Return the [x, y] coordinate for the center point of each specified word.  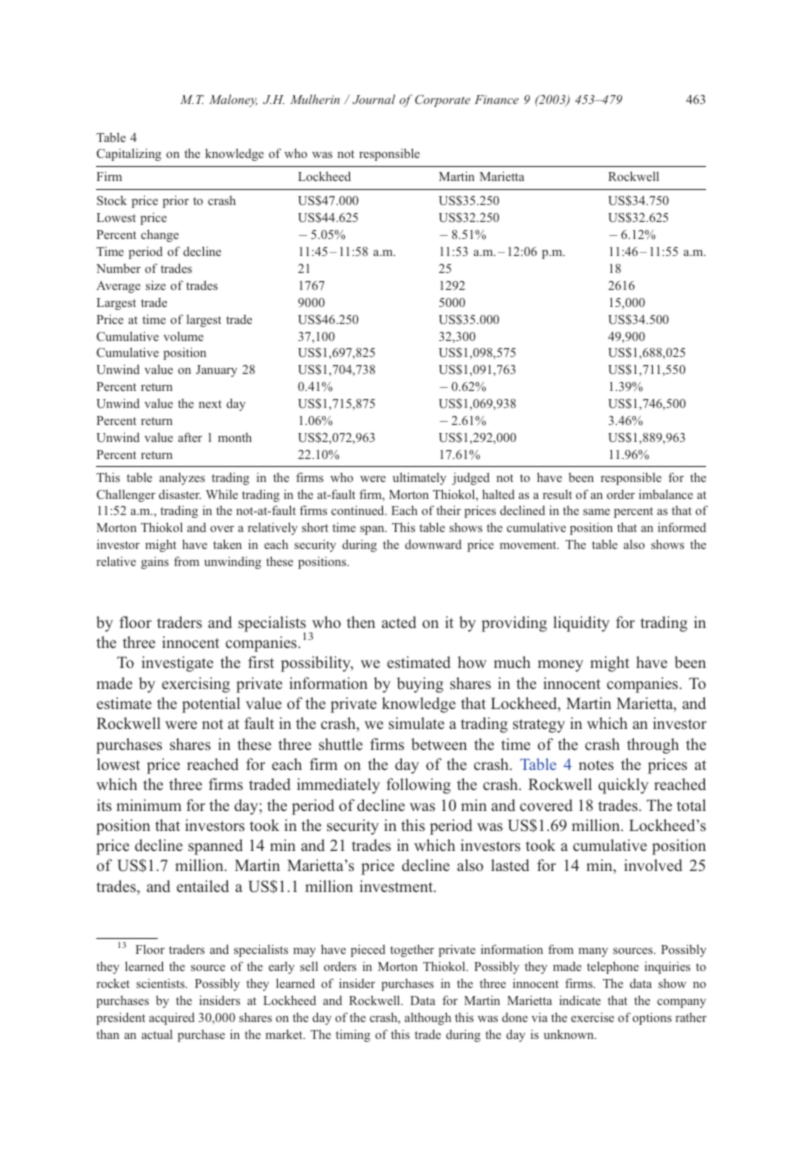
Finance [497, 99]
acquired [172, 1018]
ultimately [419, 478]
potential [211, 705]
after [190, 437]
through [653, 746]
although [428, 1018]
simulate [416, 723]
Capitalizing [128, 154]
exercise [592, 1017]
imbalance [666, 494]
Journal [373, 99]
